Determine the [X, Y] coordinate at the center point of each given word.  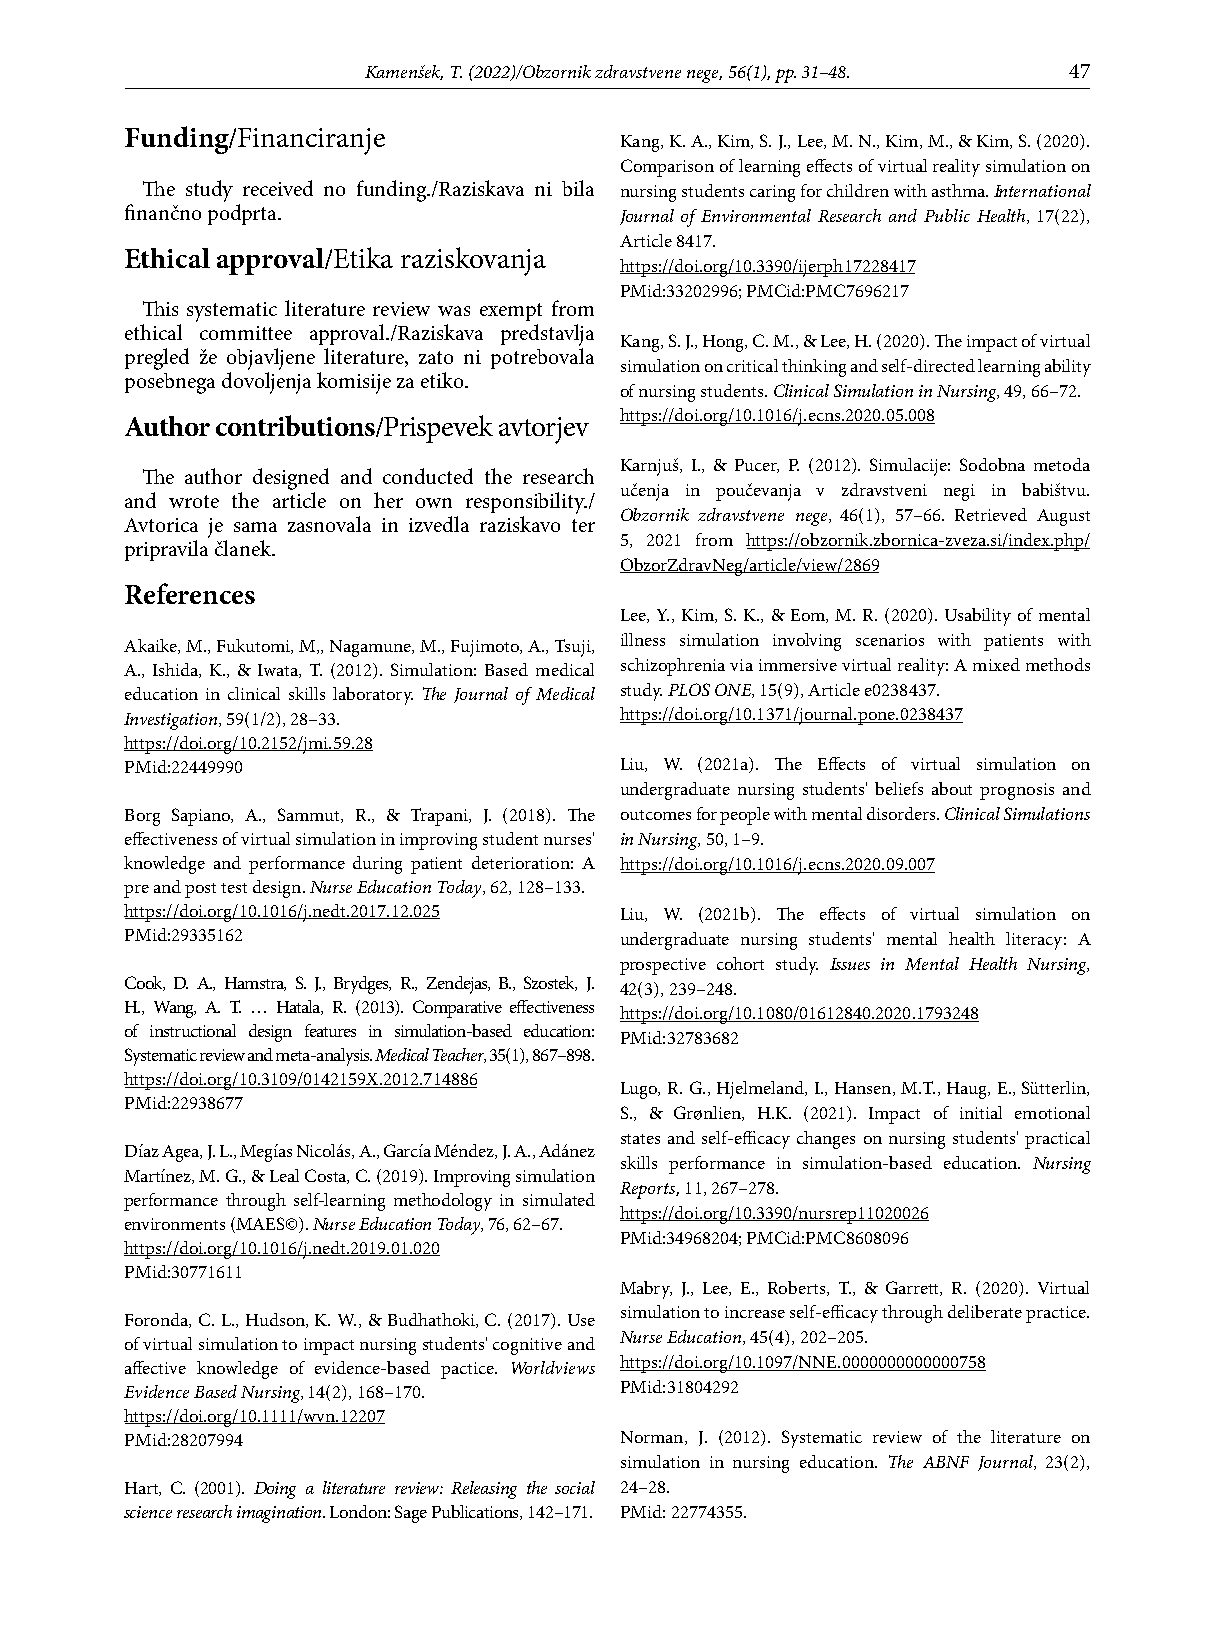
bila [578, 188]
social [575, 1487]
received [278, 188]
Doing [275, 1490]
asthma [960, 190]
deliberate [985, 1311]
